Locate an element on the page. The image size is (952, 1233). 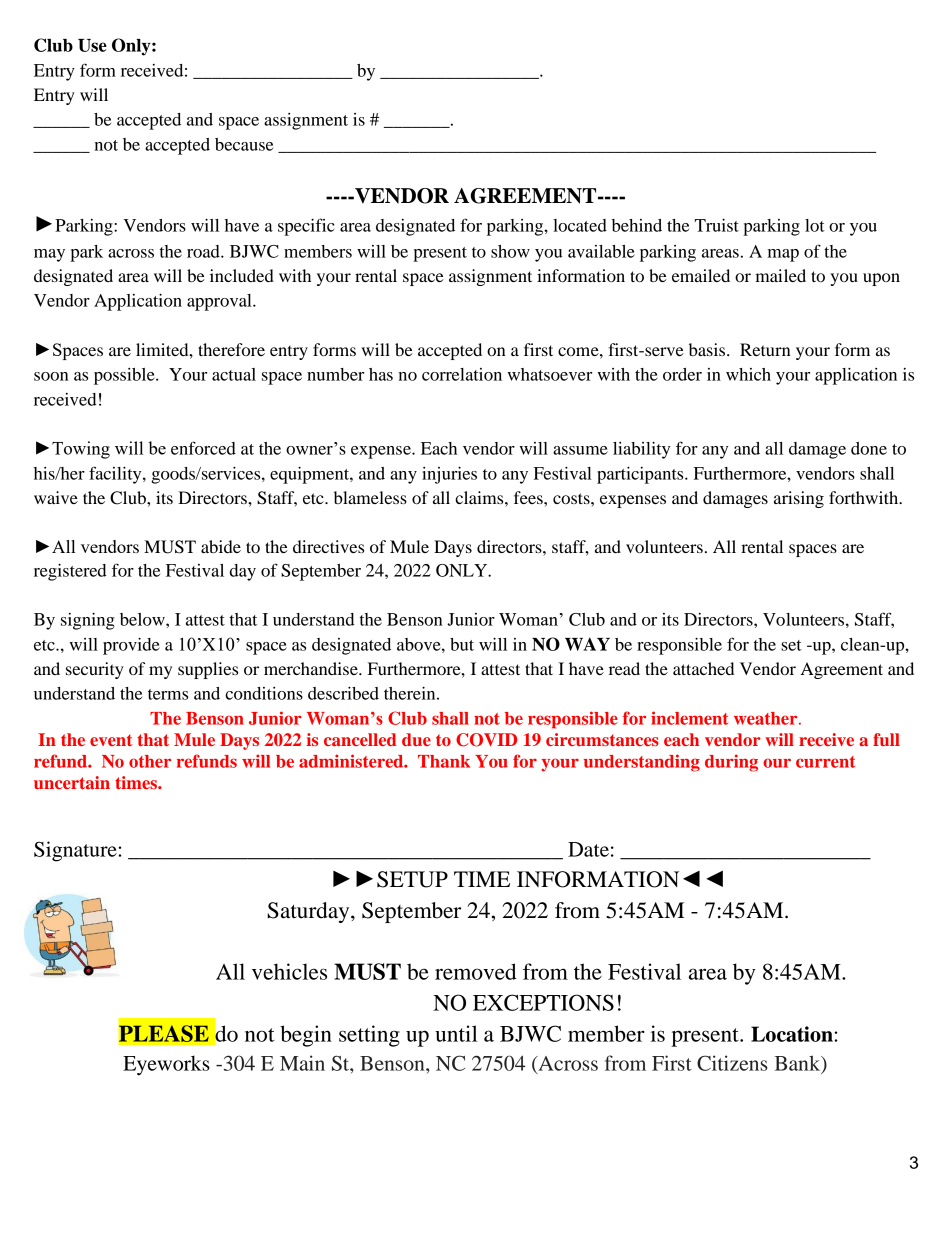
injuries is located at coordinates (449, 475).
